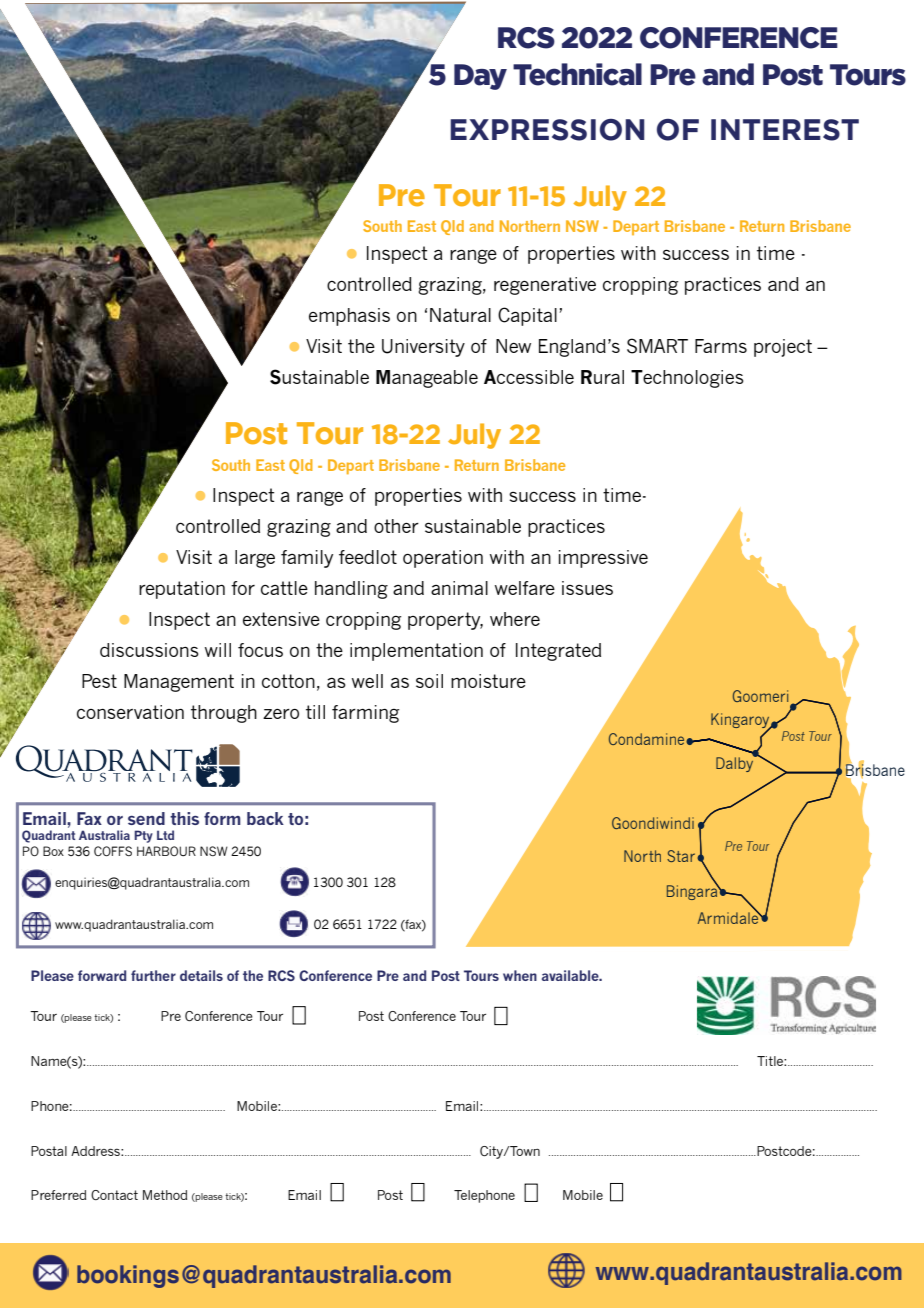 This screenshot has height=1308, width=924. What do you see at coordinates (547, 130) in the screenshot?
I see `EXPRESSION` at bounding box center [547, 130].
